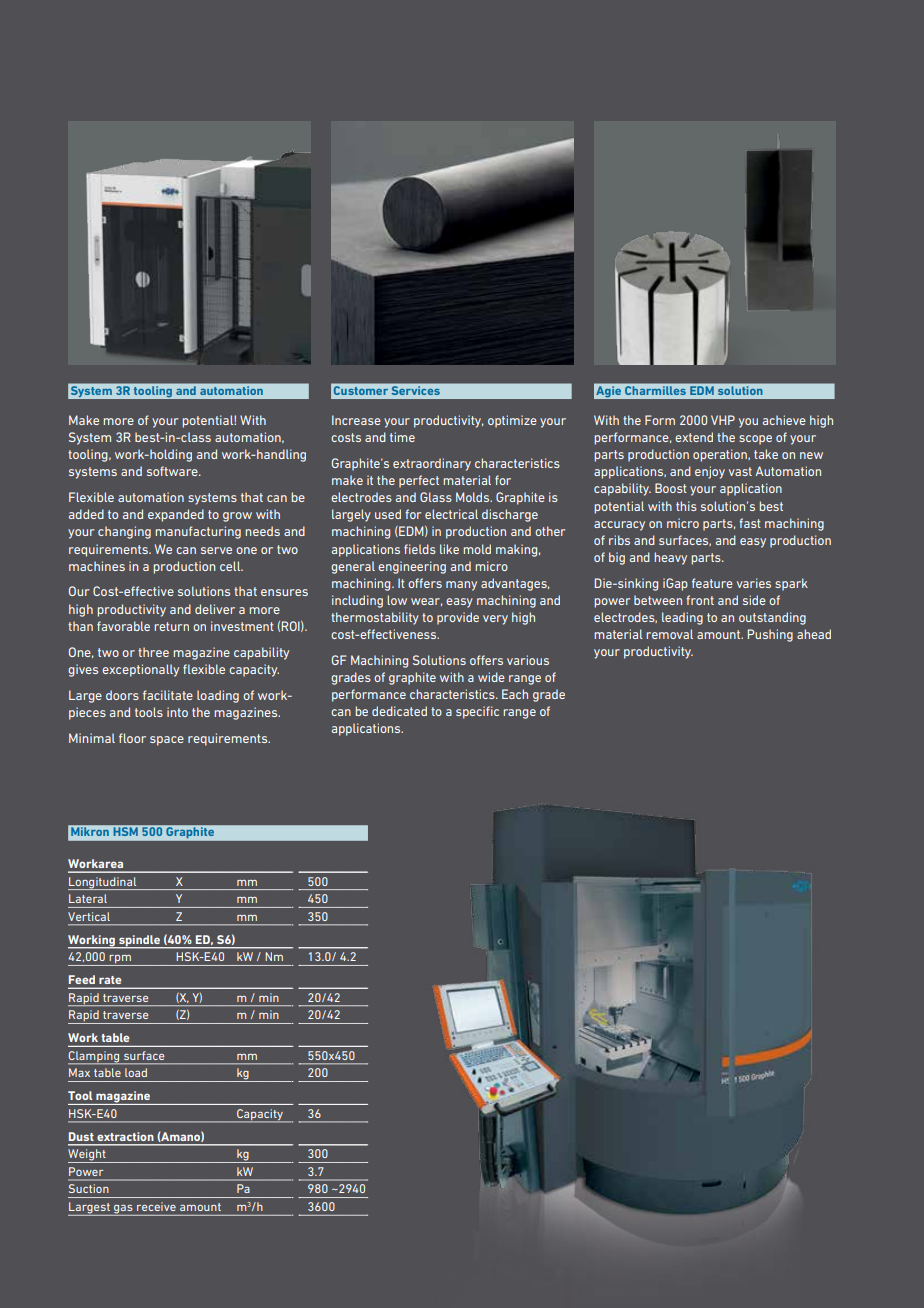  What do you see at coordinates (168, 695) in the page?
I see `facilitate` at bounding box center [168, 695].
